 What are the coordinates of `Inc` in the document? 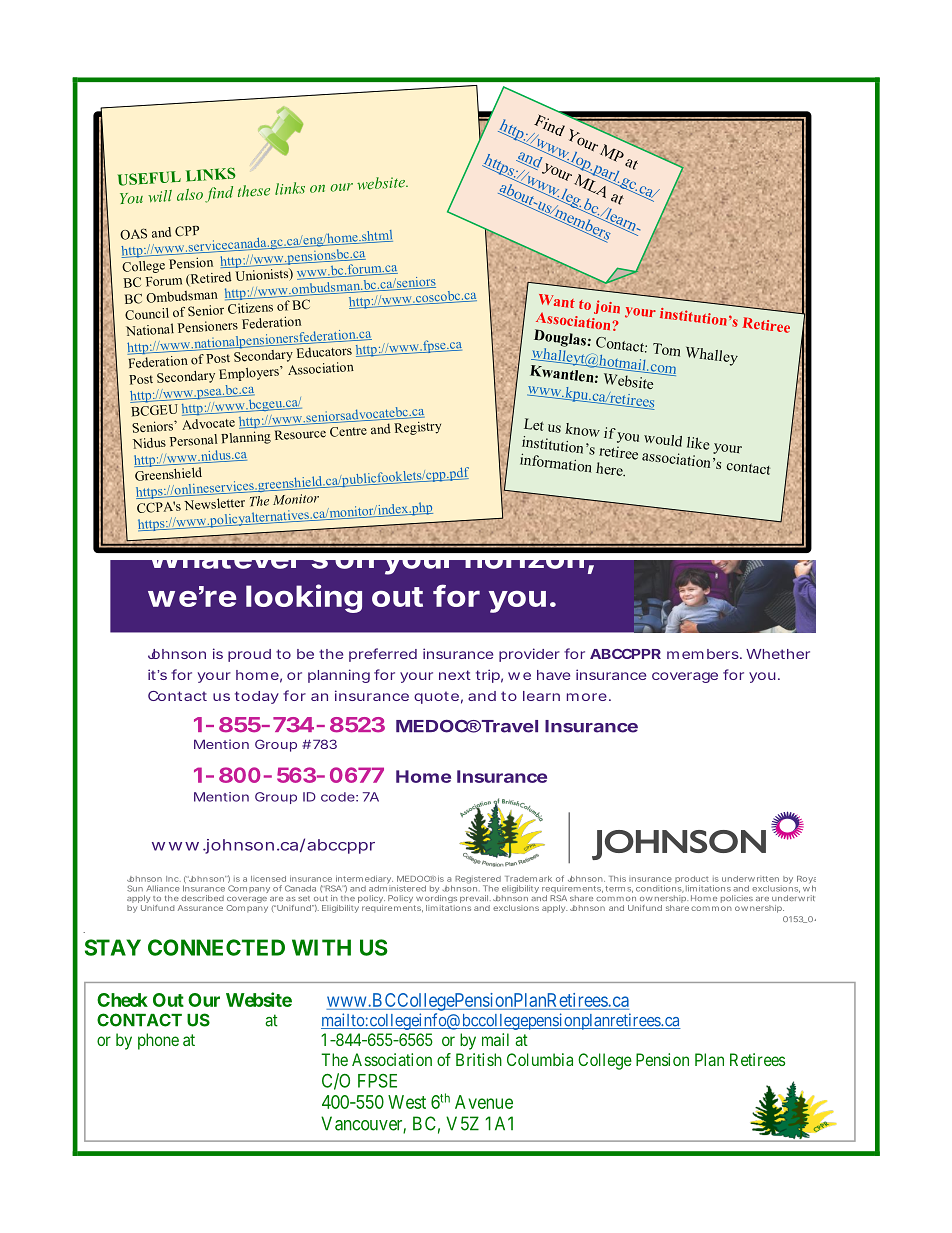 It's located at (173, 879).
